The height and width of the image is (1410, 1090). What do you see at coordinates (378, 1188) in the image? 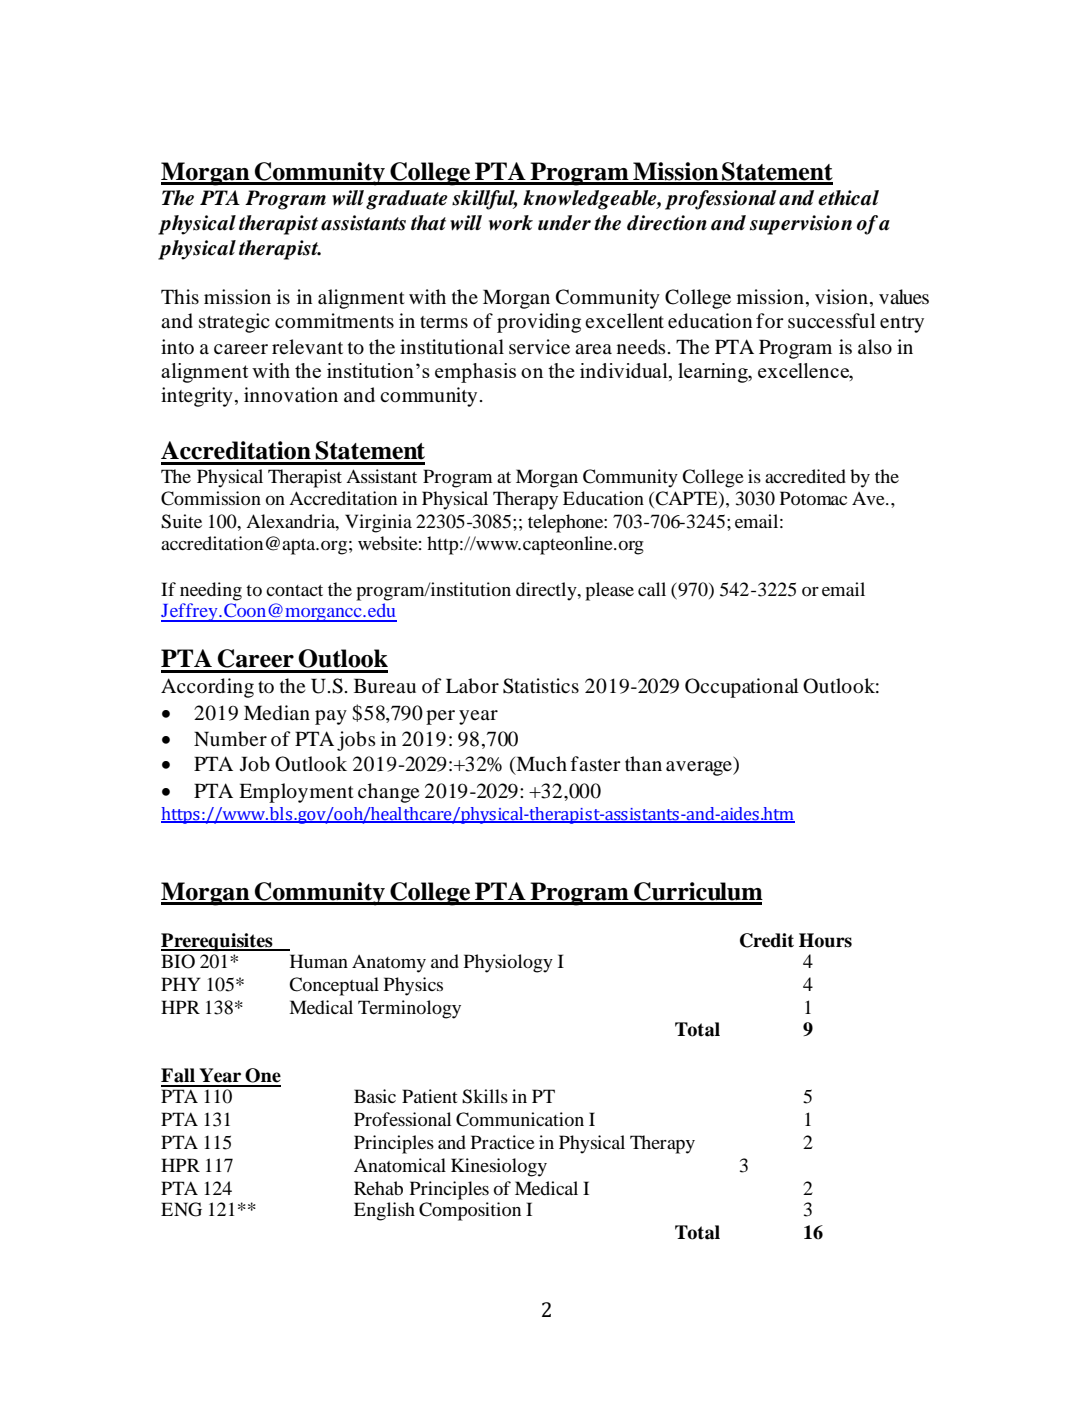
I see `Rehab` at bounding box center [378, 1188].
